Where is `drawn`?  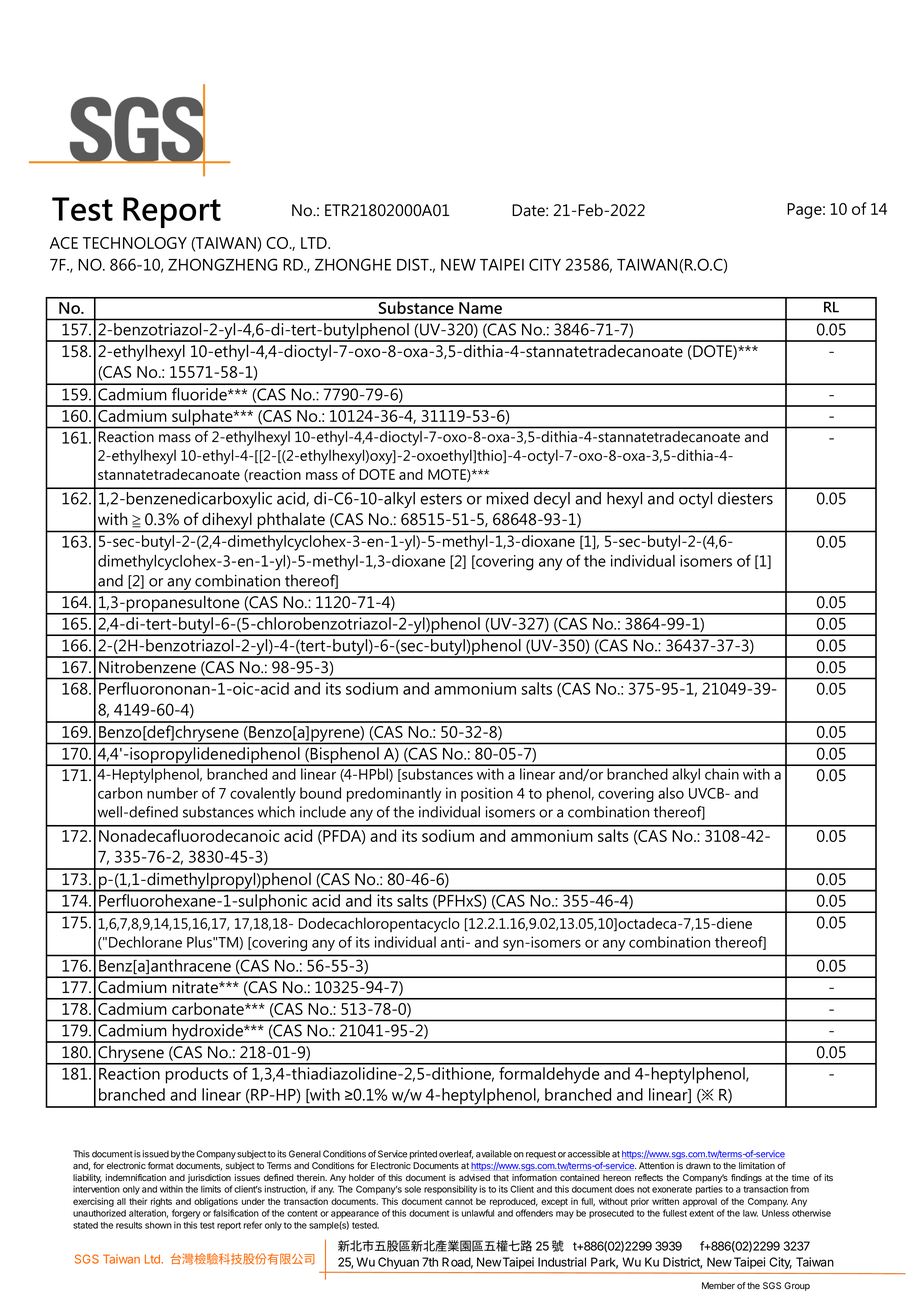 drawn is located at coordinates (698, 1165).
